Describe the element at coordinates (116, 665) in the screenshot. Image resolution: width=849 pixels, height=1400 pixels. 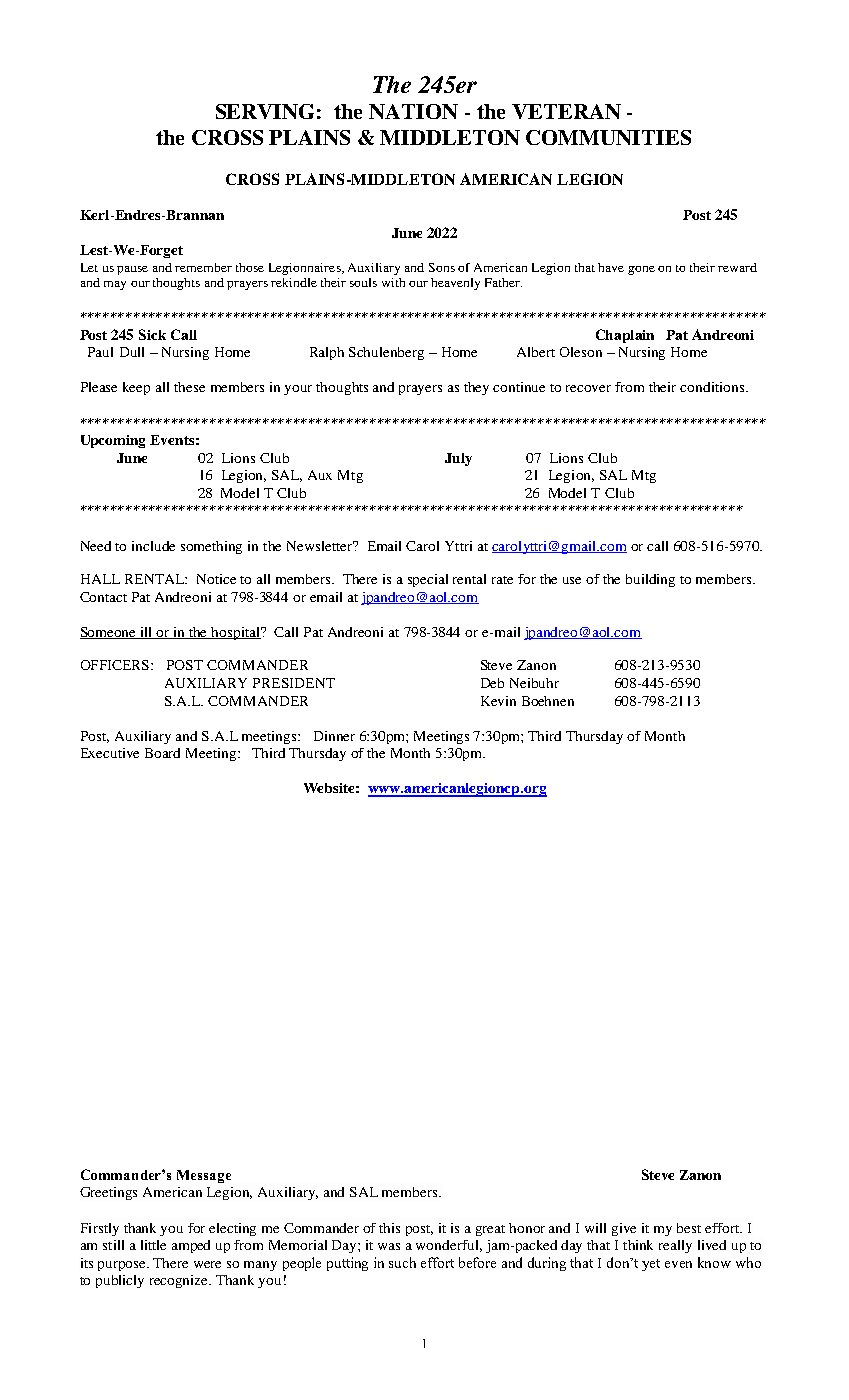
I see `OFFICERS` at that location.
